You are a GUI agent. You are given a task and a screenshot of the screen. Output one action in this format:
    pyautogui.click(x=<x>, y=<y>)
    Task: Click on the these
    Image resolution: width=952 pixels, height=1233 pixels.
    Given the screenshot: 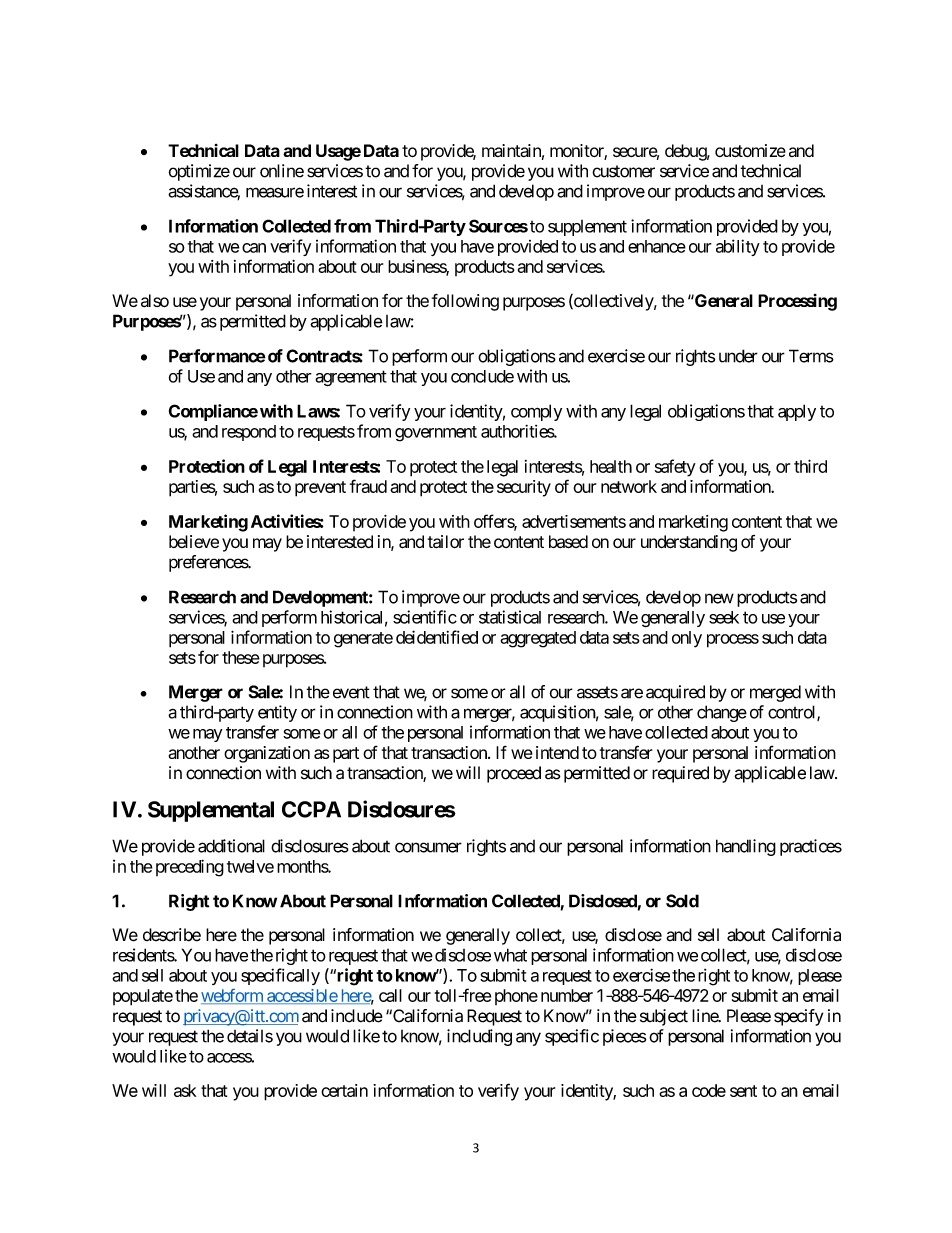 What is the action you would take?
    pyautogui.click(x=241, y=657)
